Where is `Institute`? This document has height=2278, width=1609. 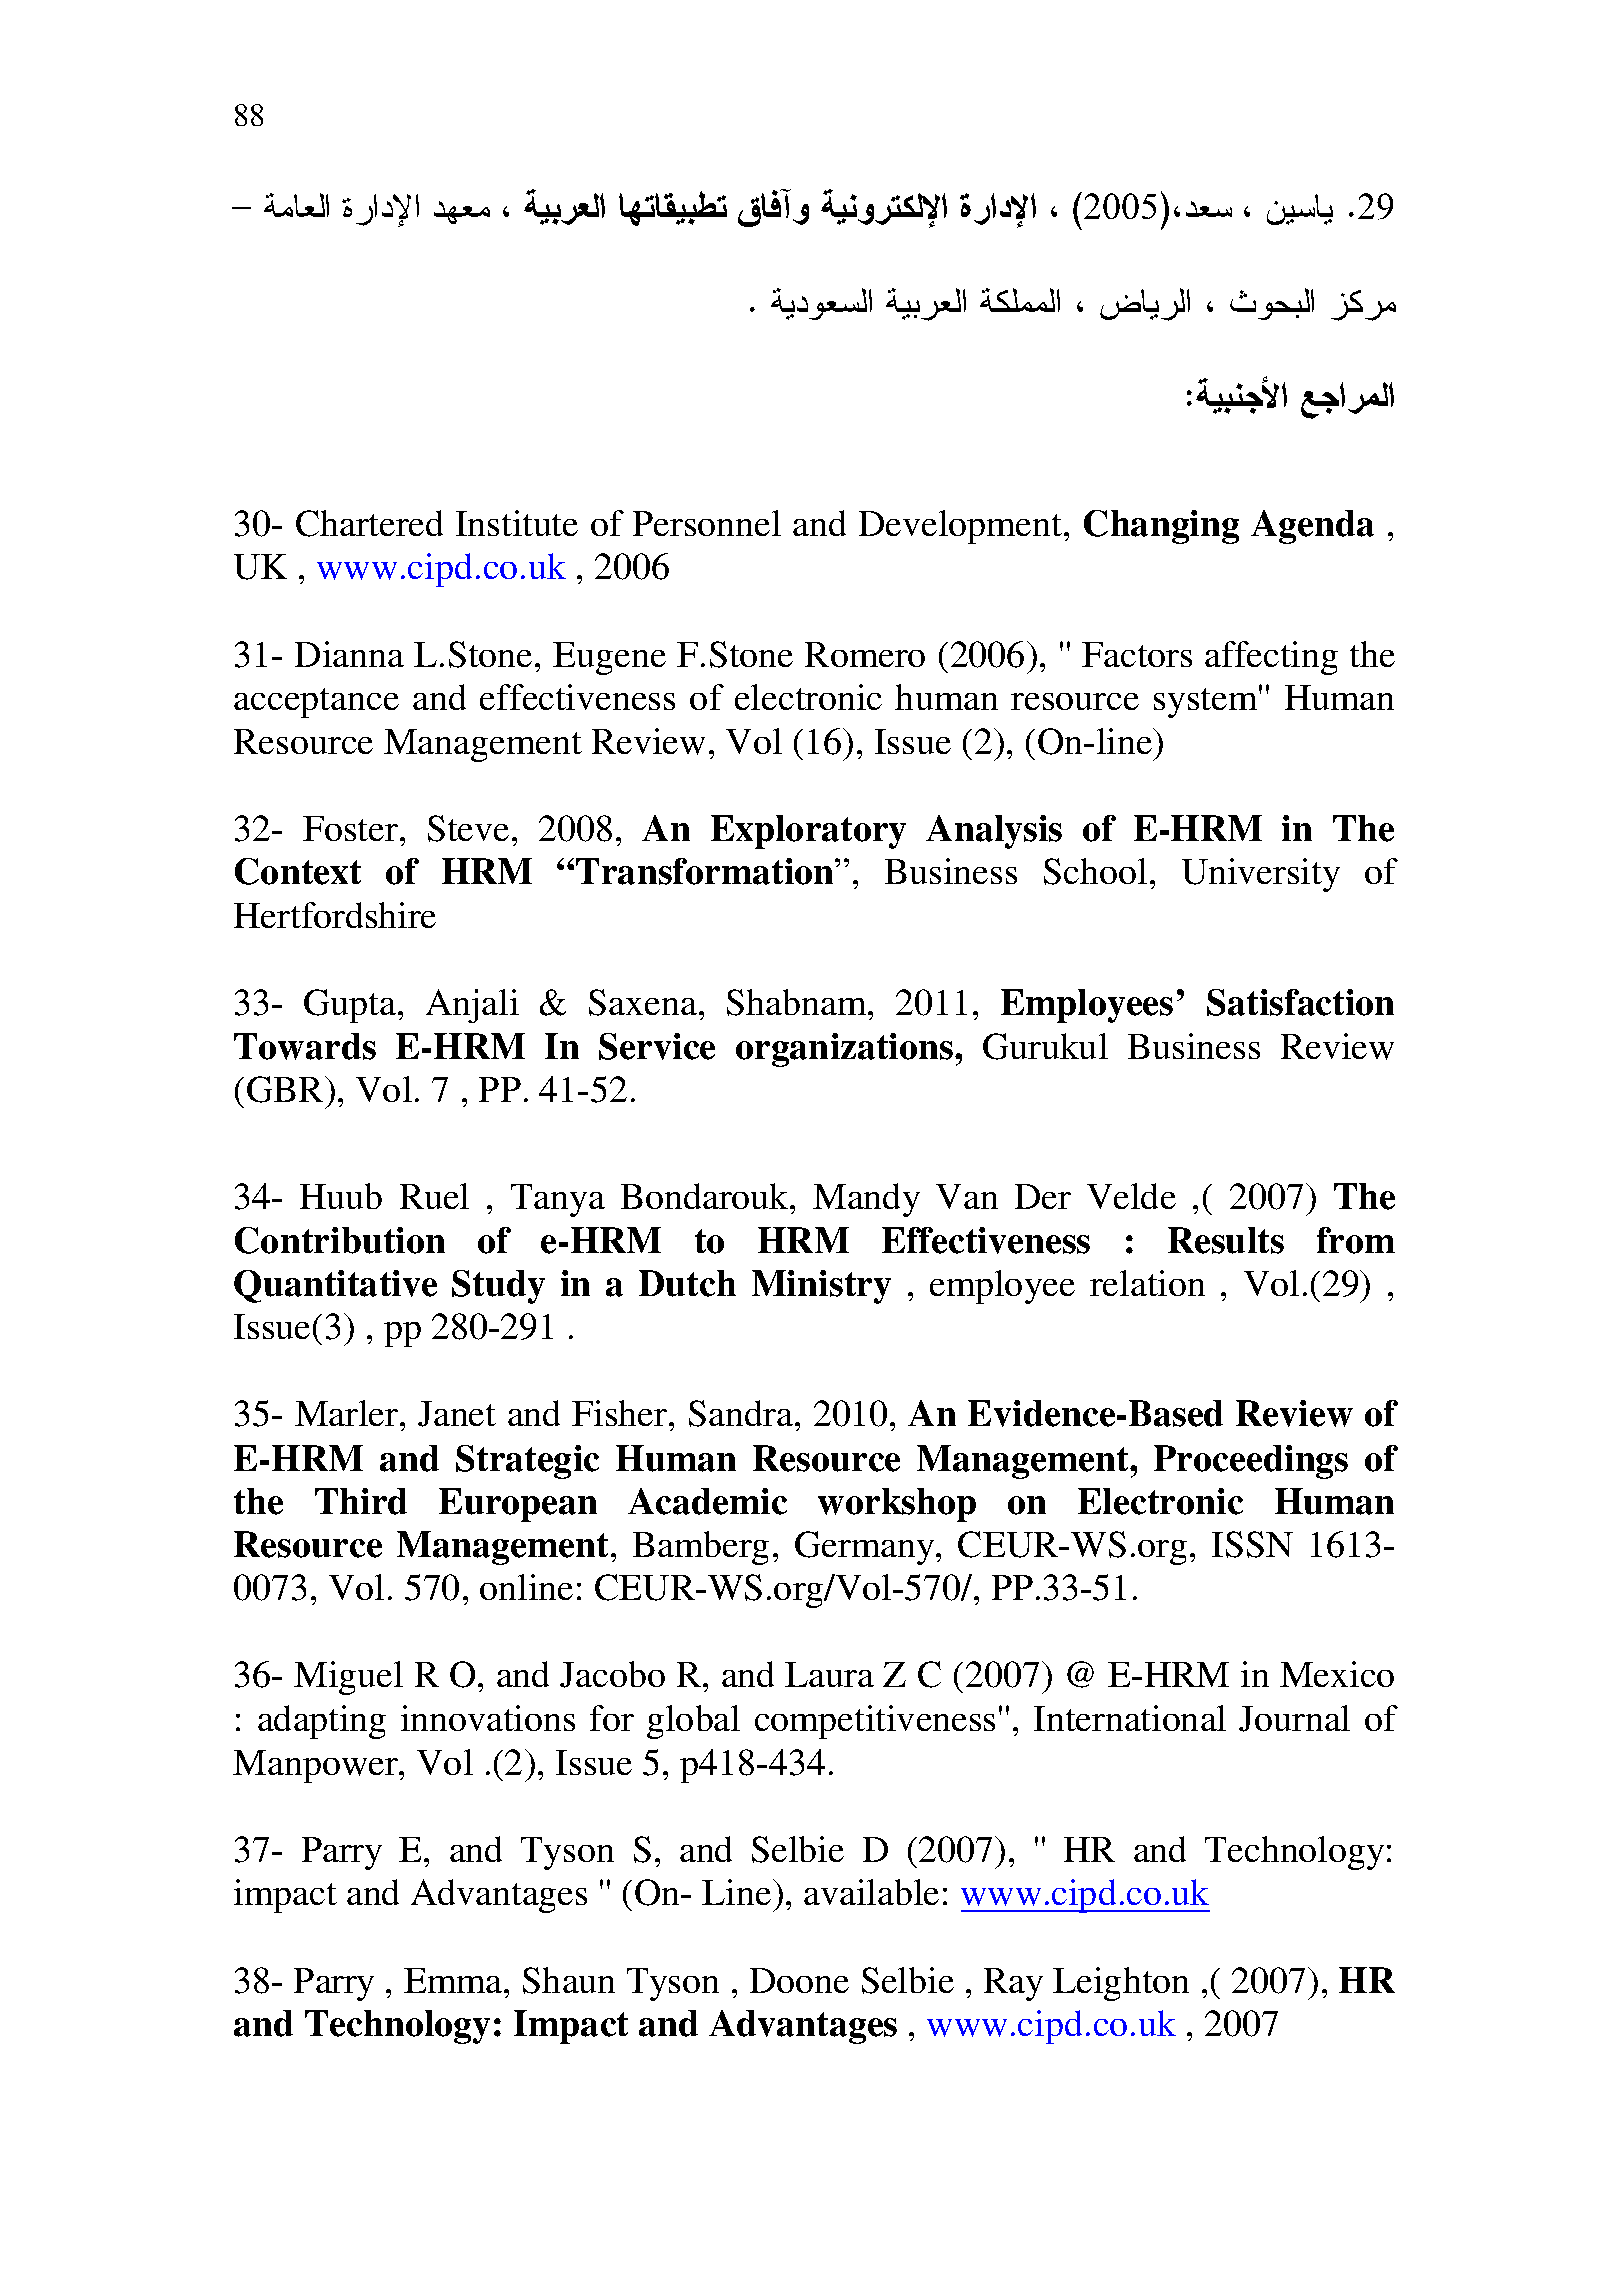
Institute is located at coordinates (517, 523).
